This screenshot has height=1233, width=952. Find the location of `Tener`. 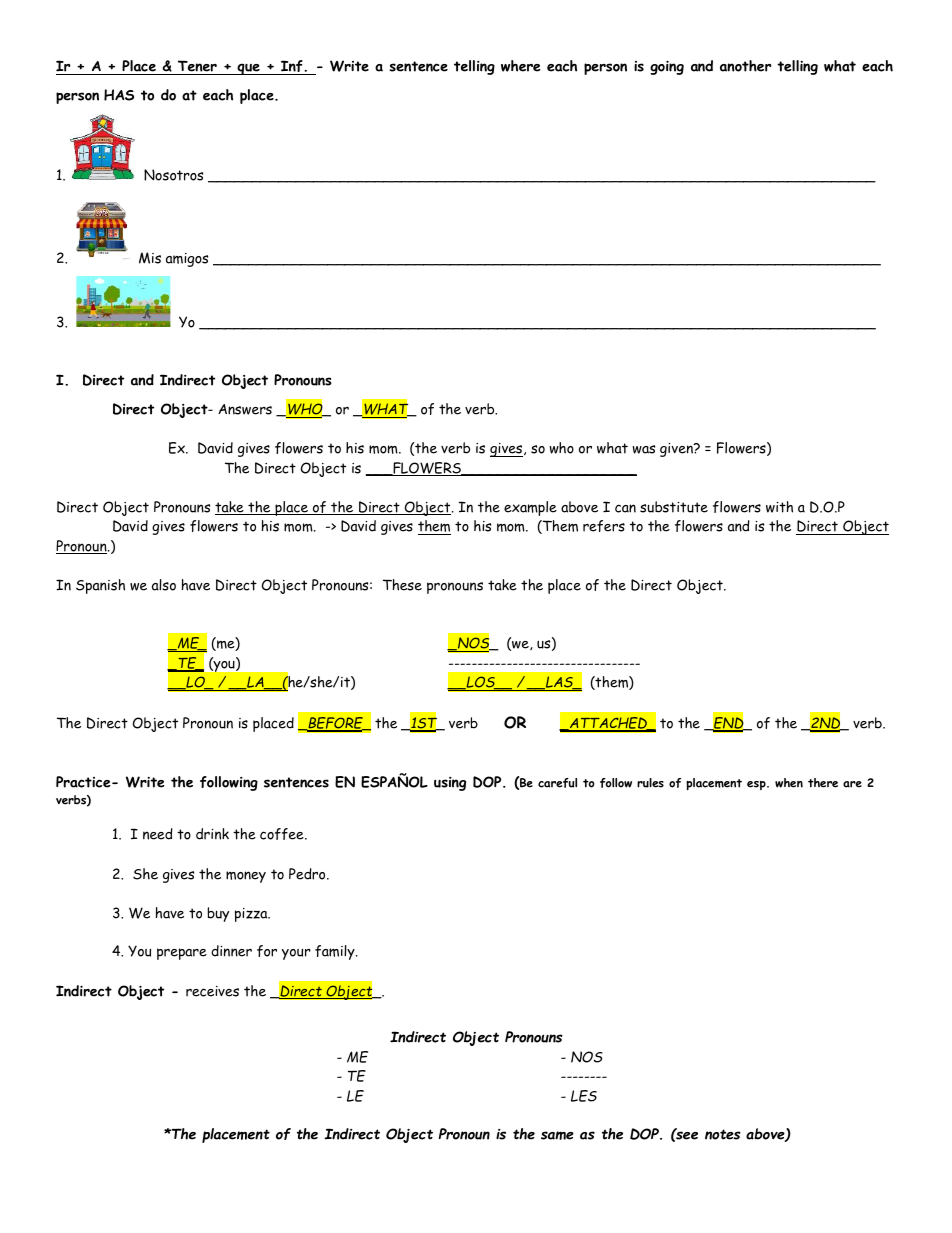

Tener is located at coordinates (197, 67).
